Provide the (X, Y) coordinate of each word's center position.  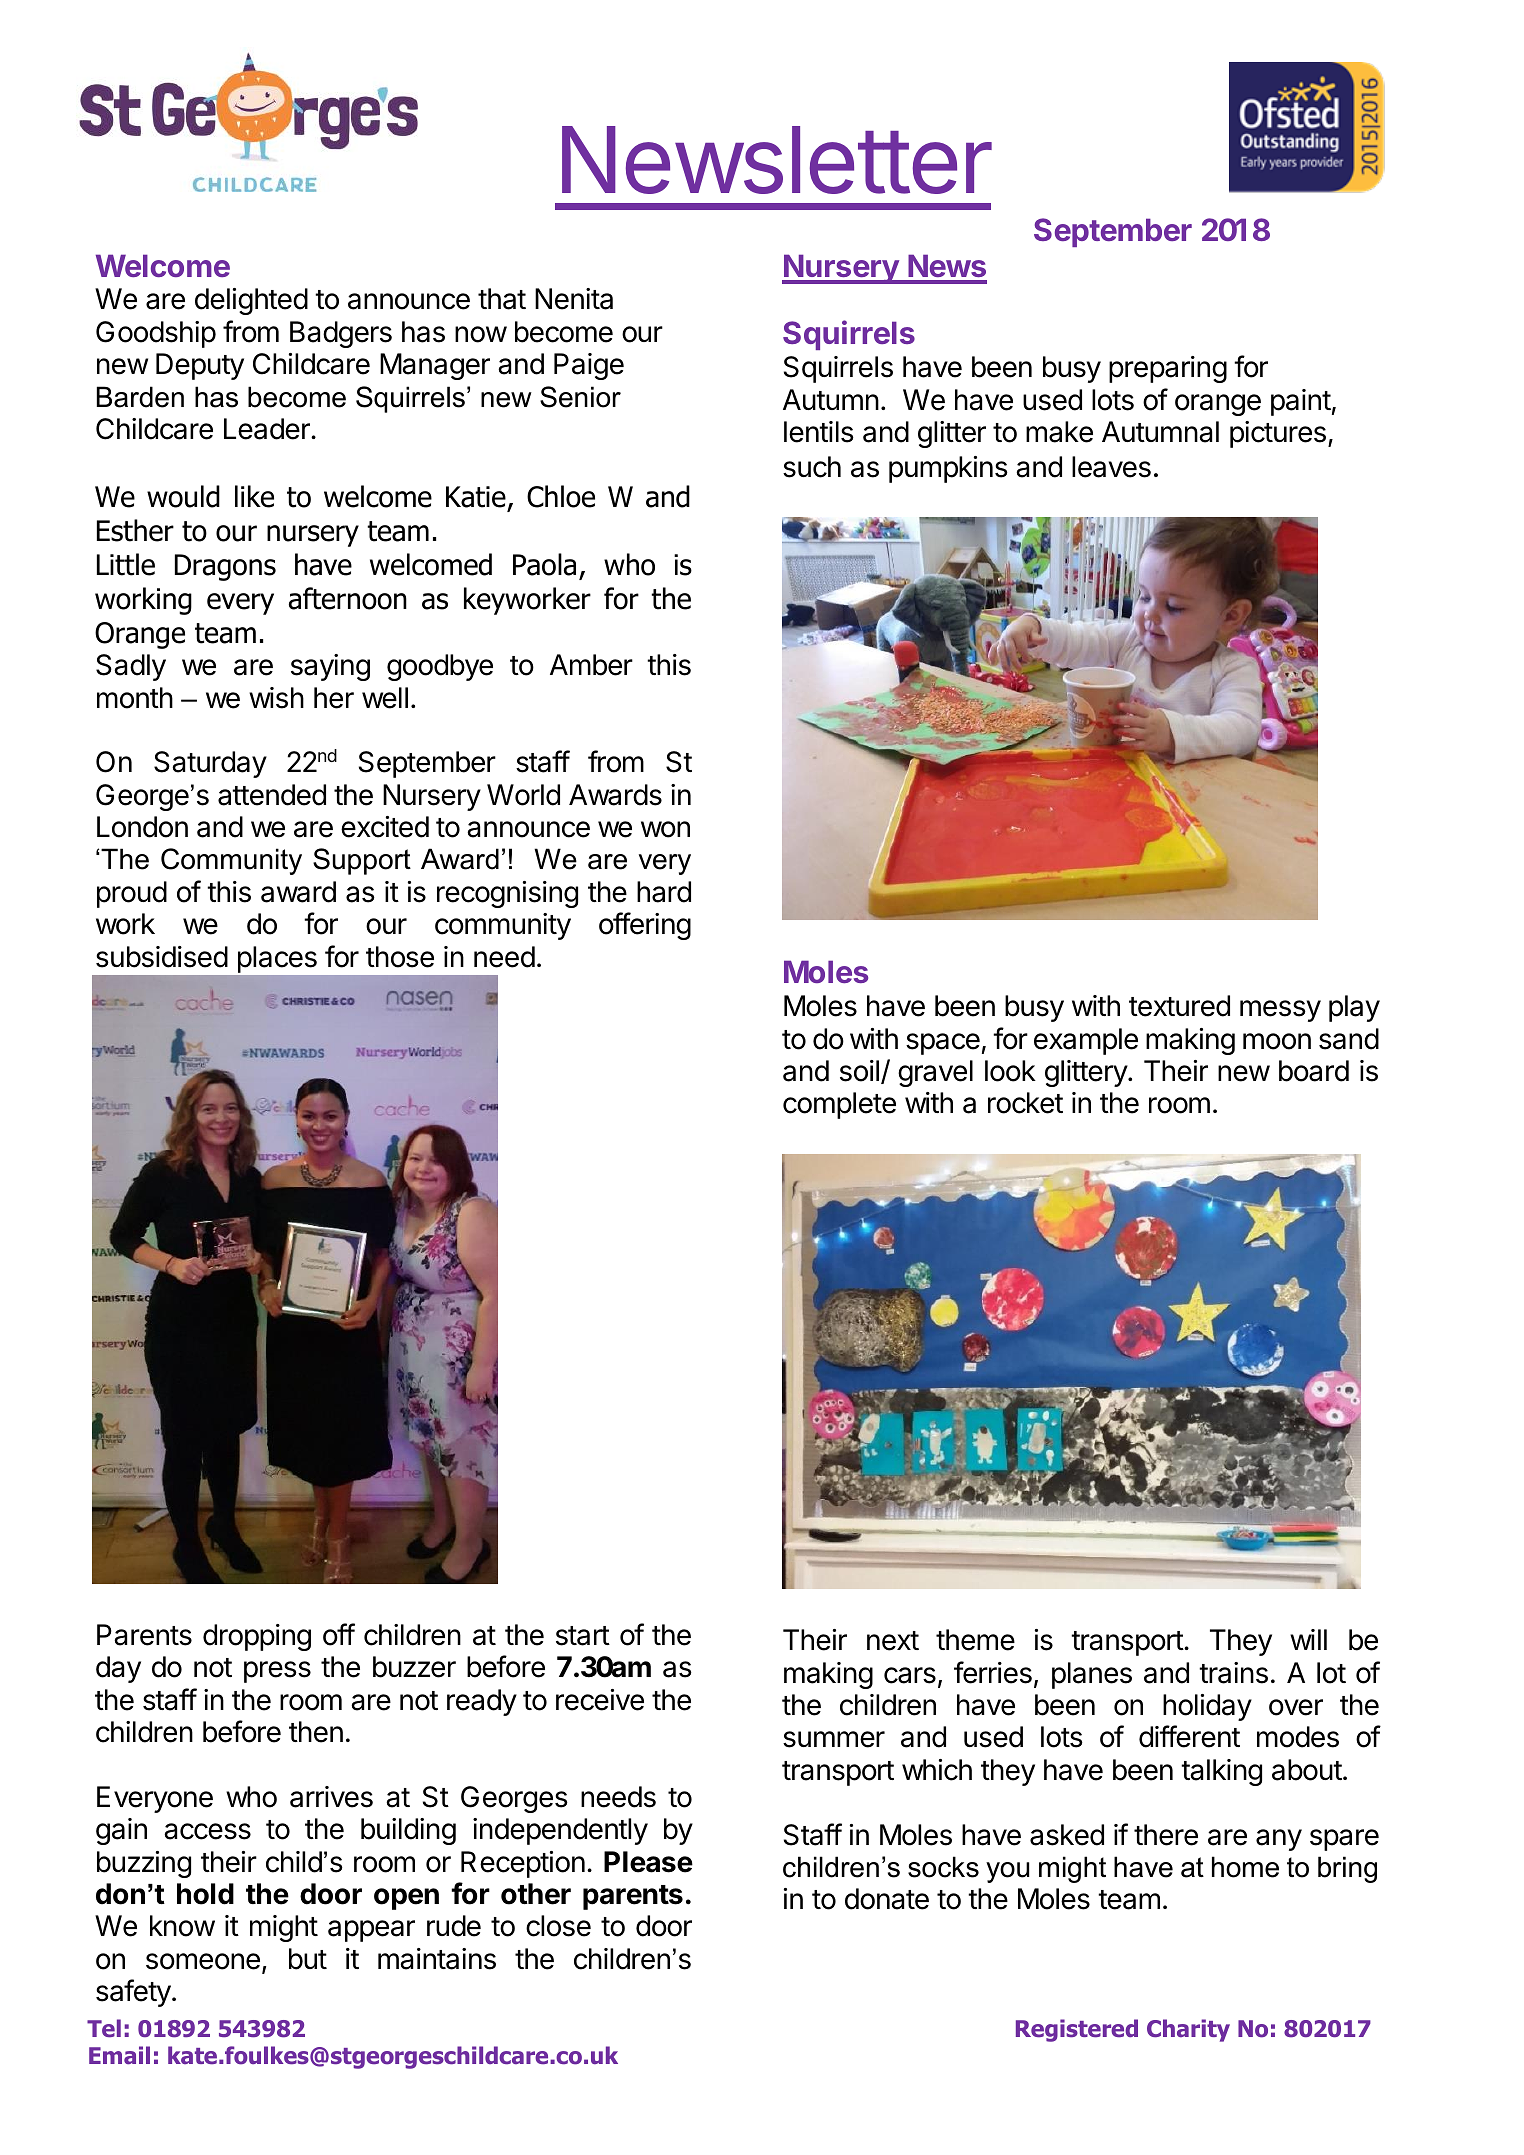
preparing (1168, 369)
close (558, 1926)
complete (839, 1105)
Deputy (200, 366)
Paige (589, 366)
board (1314, 1071)
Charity (1188, 2030)
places (277, 959)
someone (203, 1961)
